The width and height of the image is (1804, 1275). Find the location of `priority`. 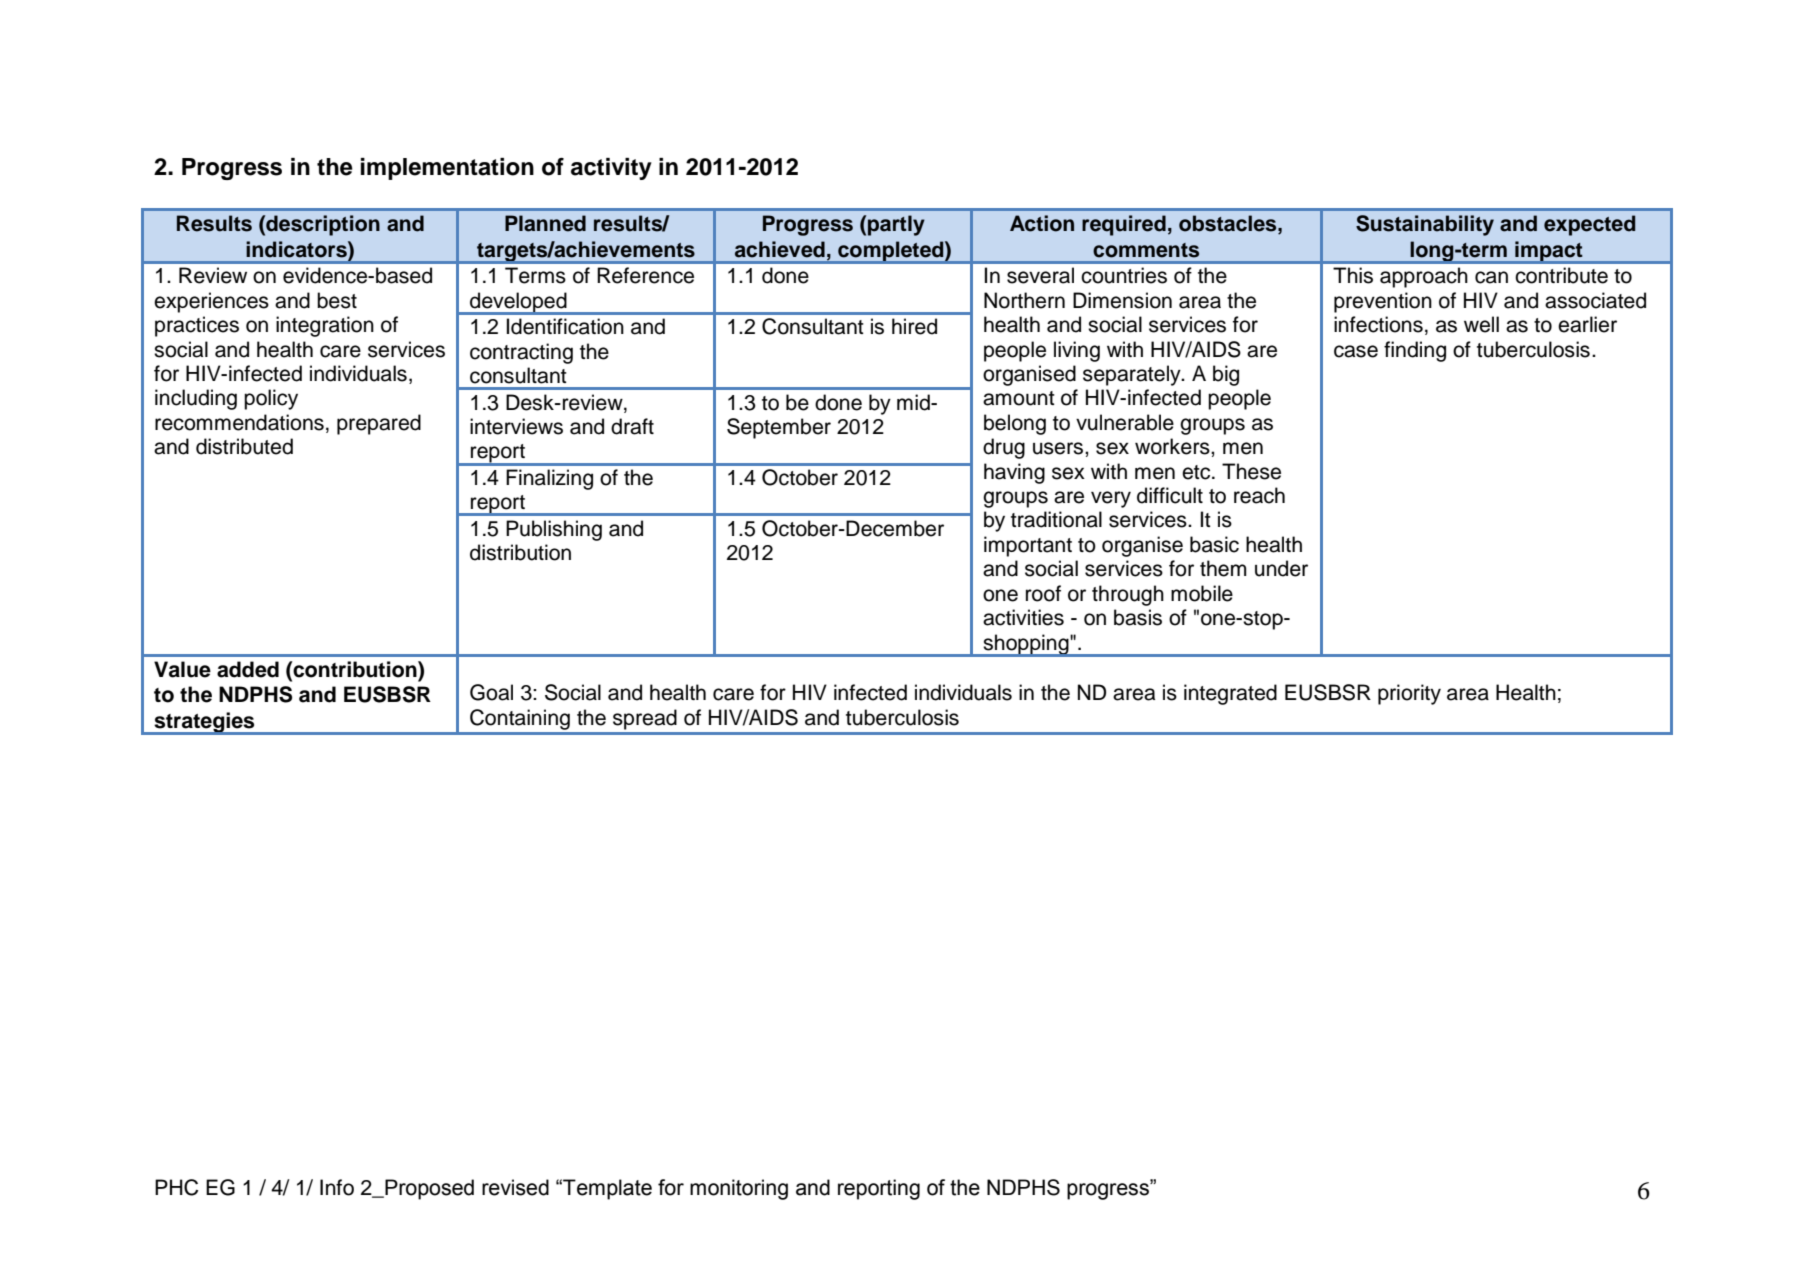

priority is located at coordinates (1409, 694).
